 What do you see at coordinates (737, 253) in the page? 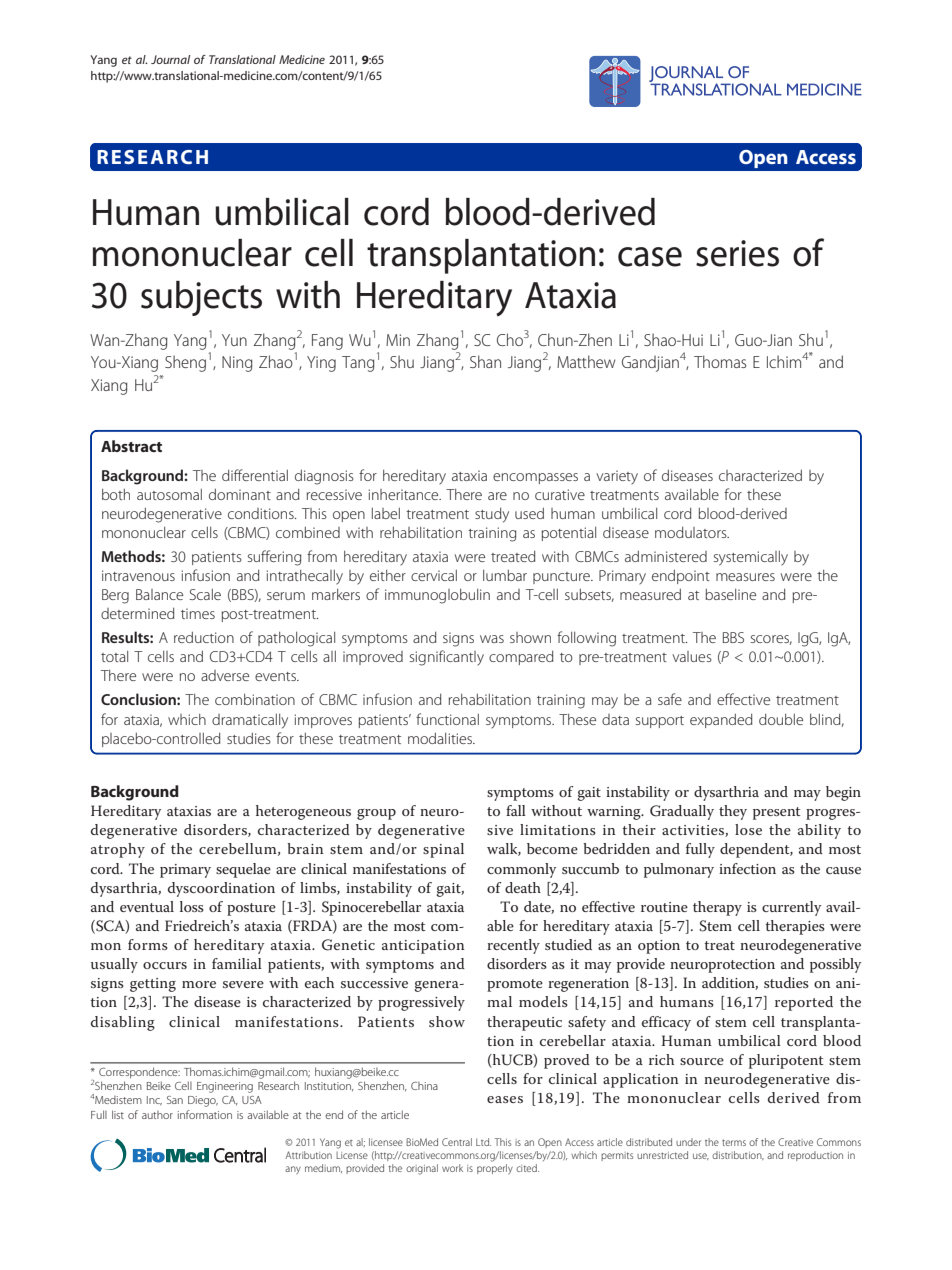
I see `series` at bounding box center [737, 253].
